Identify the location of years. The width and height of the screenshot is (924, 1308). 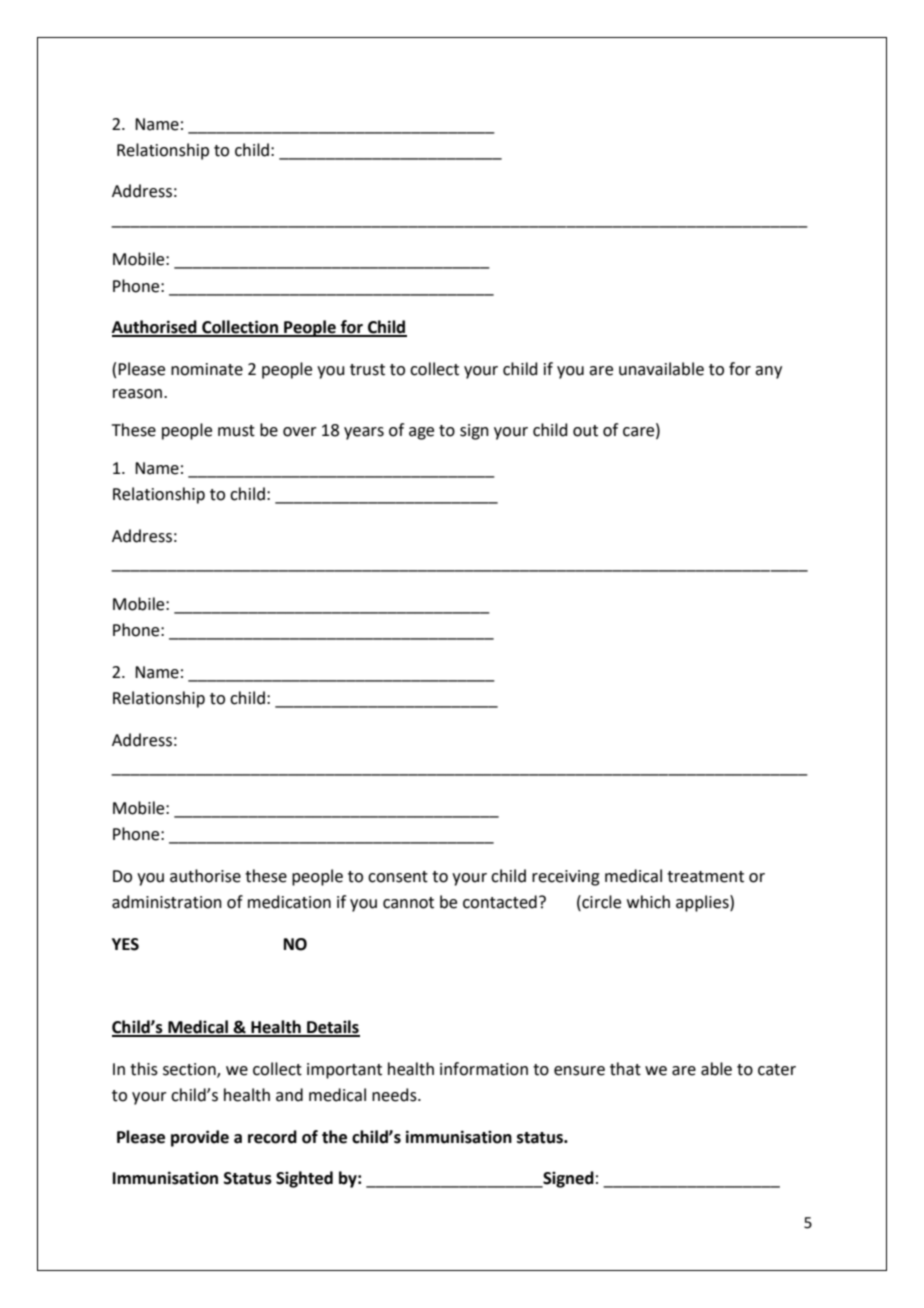
(364, 433).
